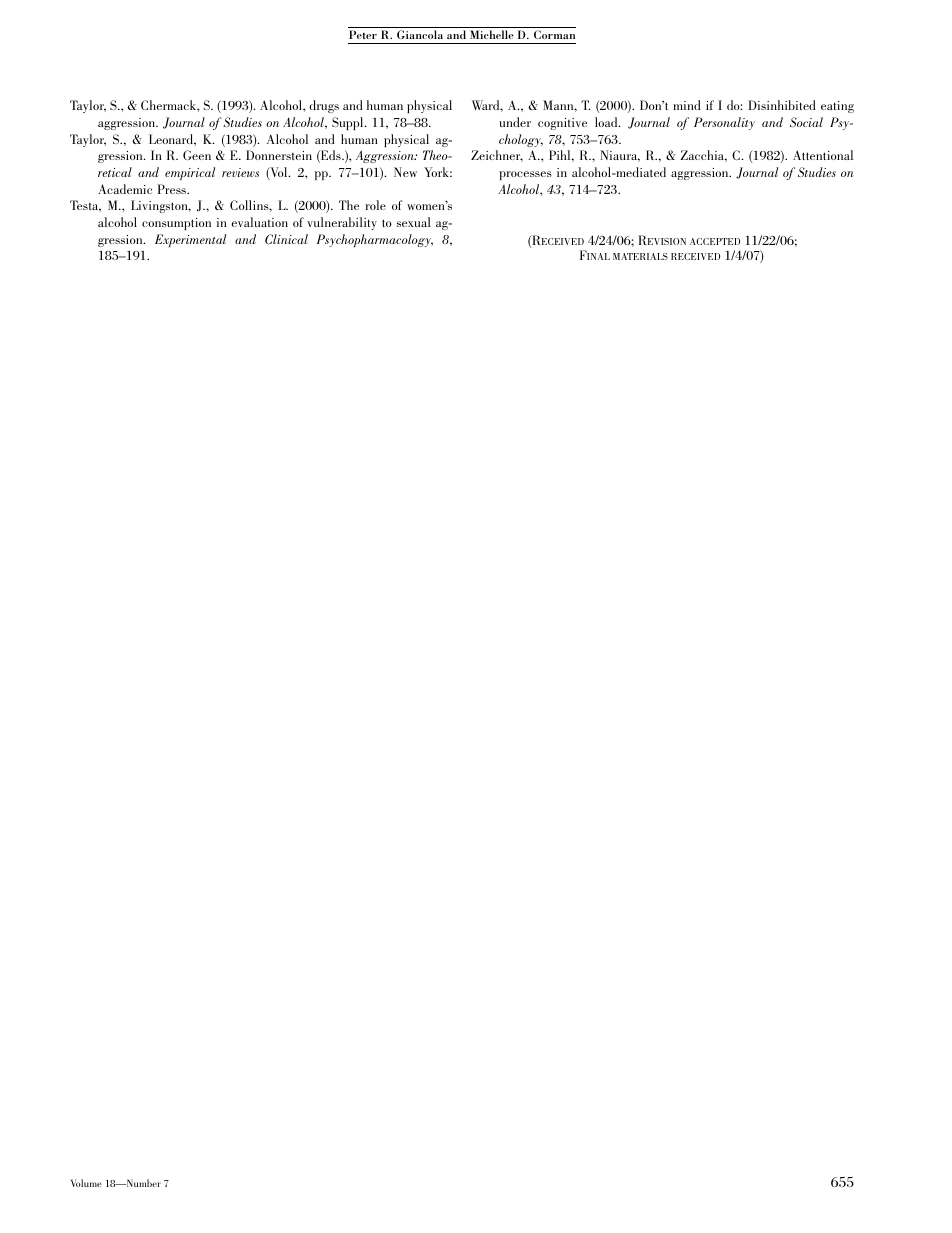 Image resolution: width=952 pixels, height=1233 pixels. Describe the element at coordinates (86, 1183) in the screenshot. I see `Volume` at that location.
